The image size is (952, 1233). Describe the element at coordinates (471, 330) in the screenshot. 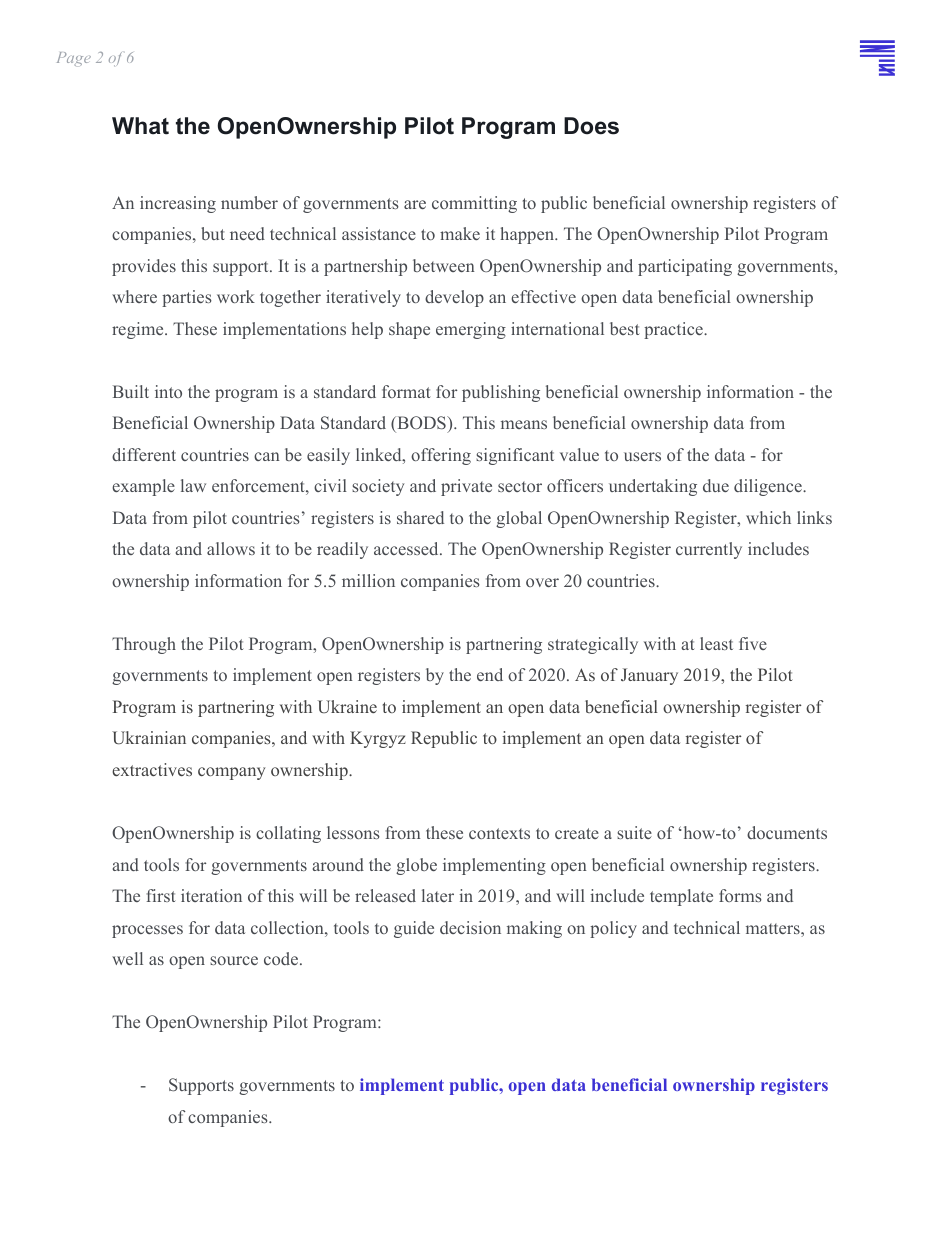

I see `emerging` at that location.
